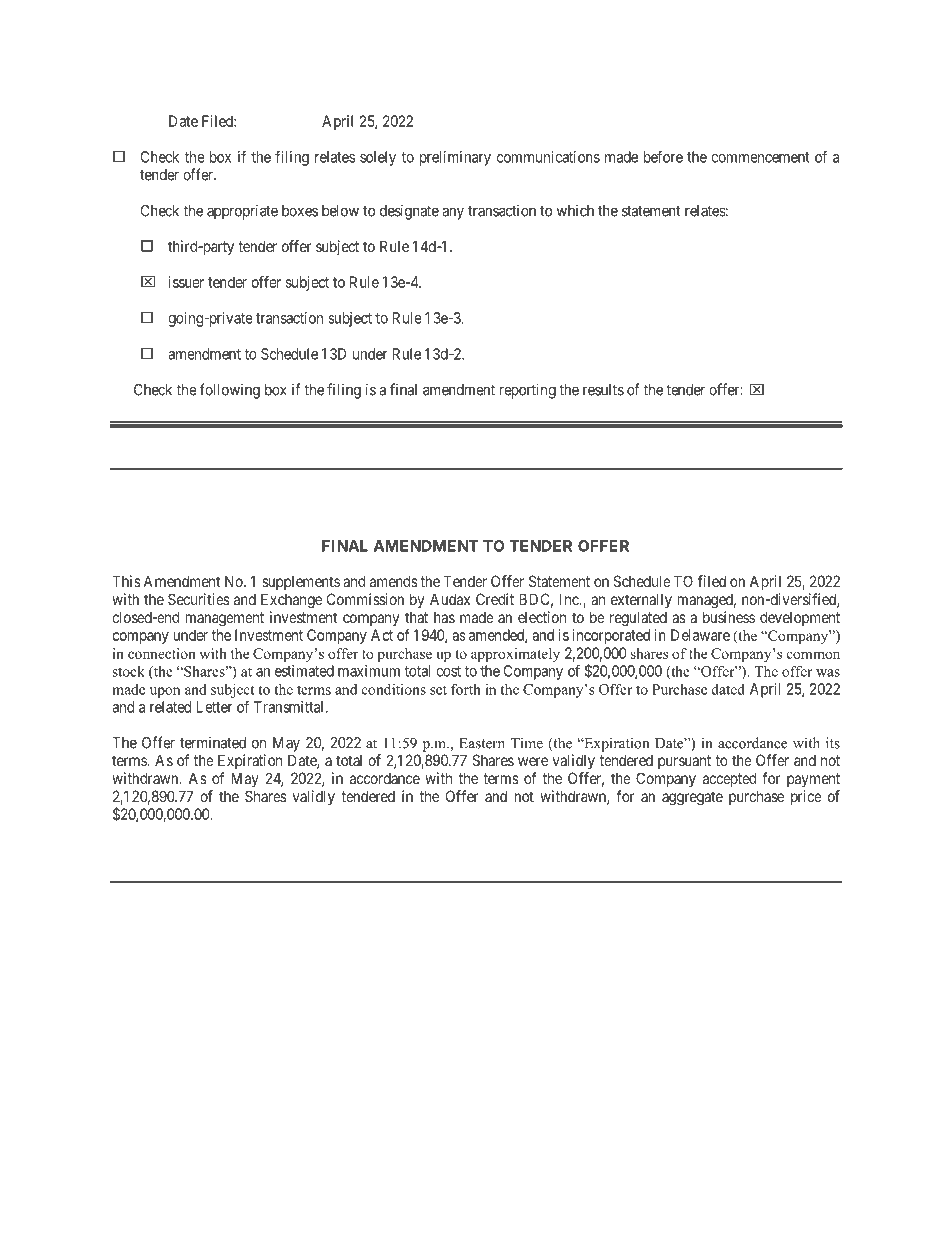 The height and width of the screenshot is (1233, 952). I want to click on results, so click(603, 390).
